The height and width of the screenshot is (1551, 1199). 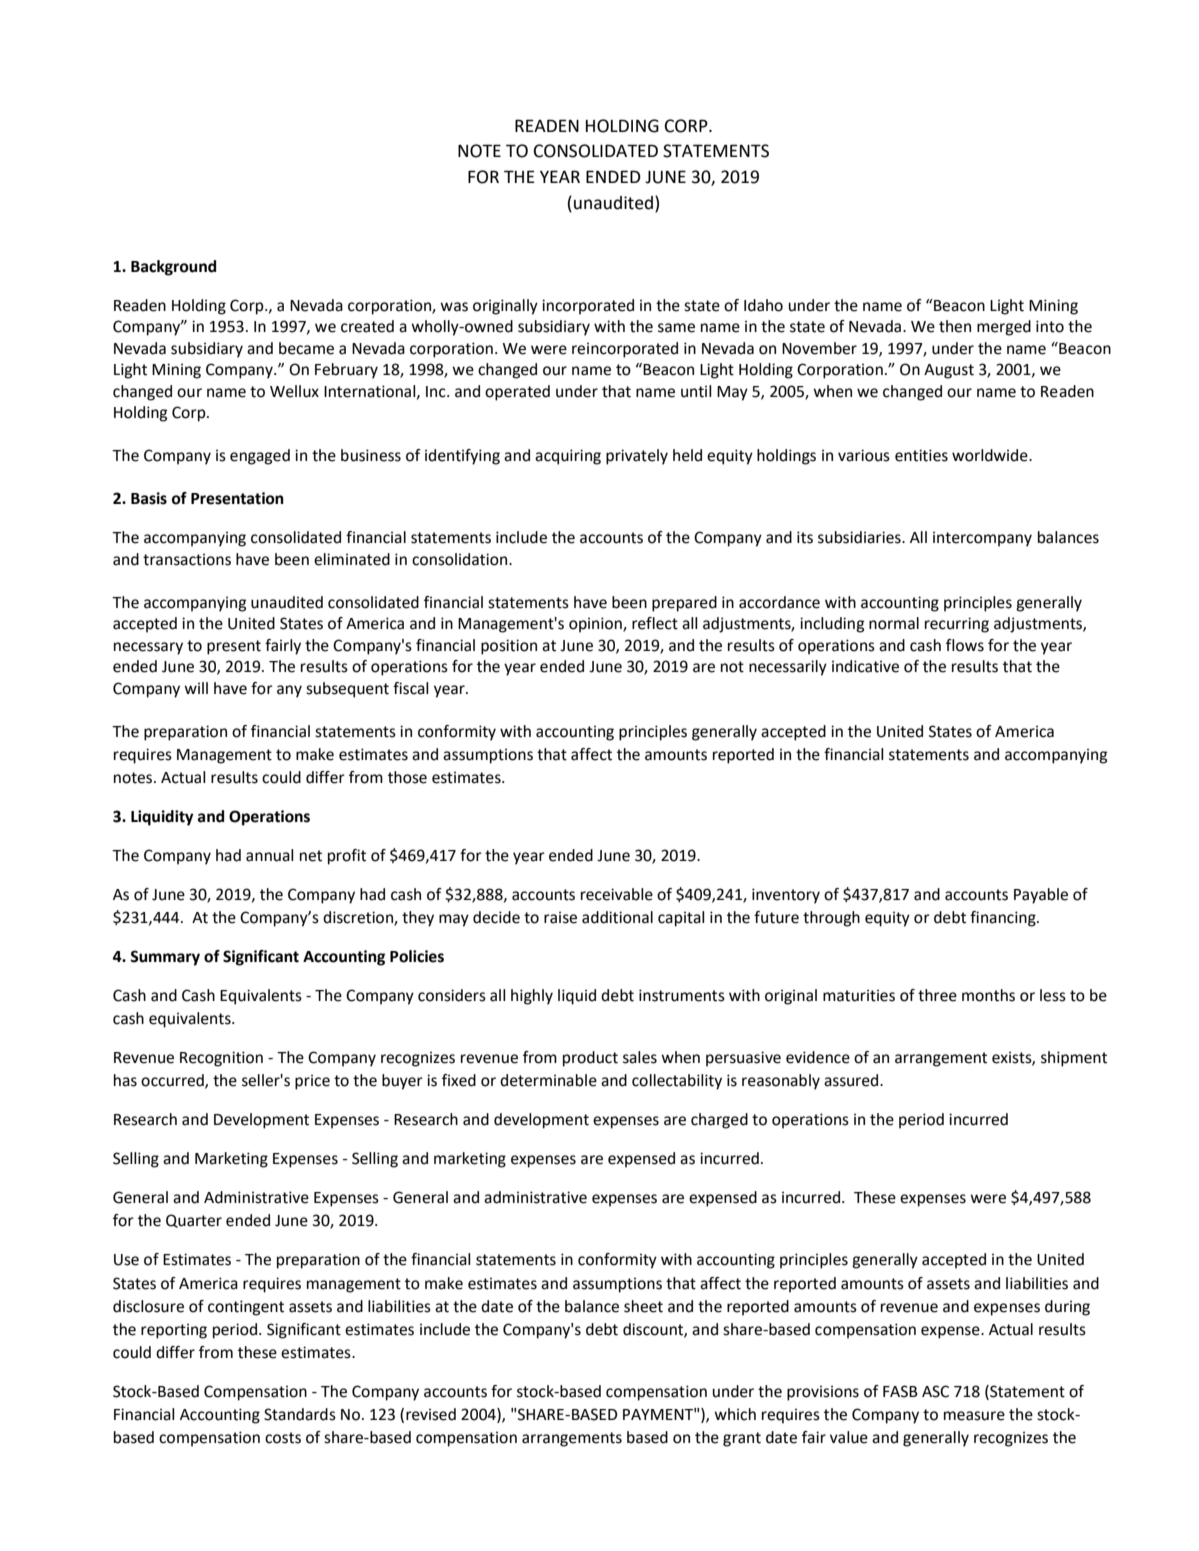 What do you see at coordinates (852, 1080) in the screenshot?
I see `assured` at bounding box center [852, 1080].
